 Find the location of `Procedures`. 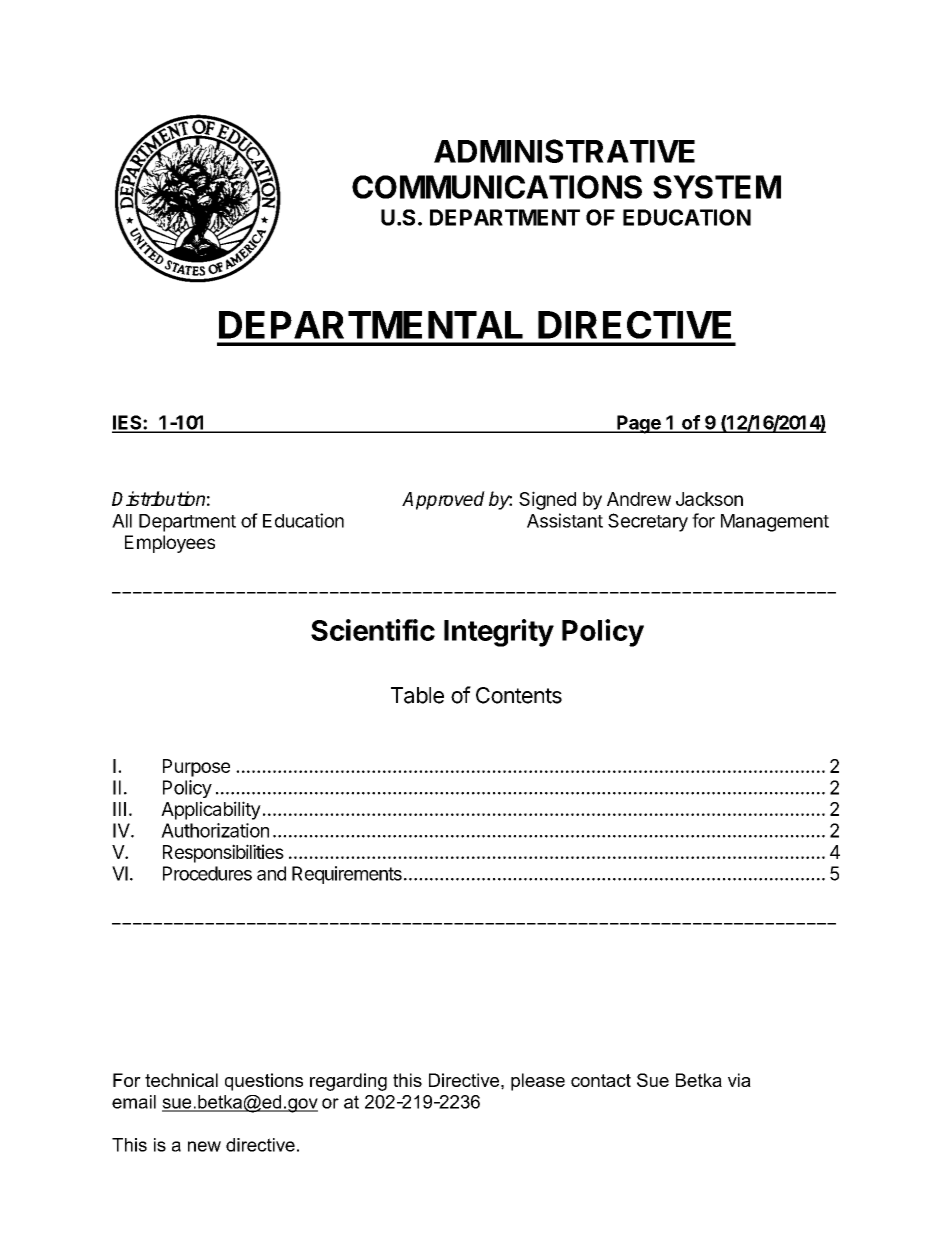

Procedures is located at coordinates (207, 873).
